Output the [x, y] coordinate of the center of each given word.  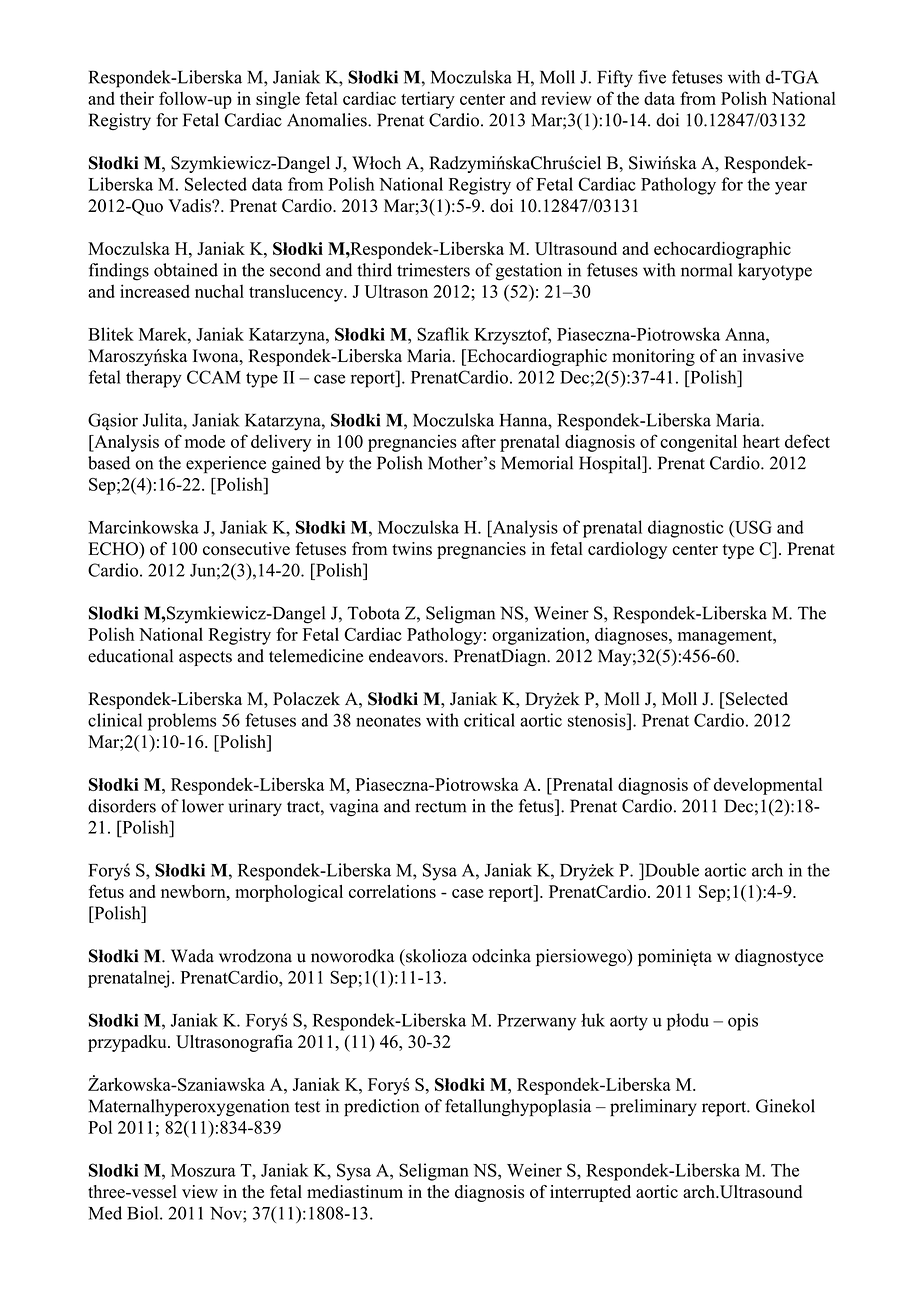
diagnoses [632, 636]
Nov [227, 1213]
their [137, 98]
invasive [773, 356]
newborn [194, 891]
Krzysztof [512, 336]
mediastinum [355, 1192]
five [652, 77]
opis [743, 1022]
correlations [392, 891]
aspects [205, 658]
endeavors [407, 656]
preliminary [653, 1108]
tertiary [428, 100]
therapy [154, 379]
